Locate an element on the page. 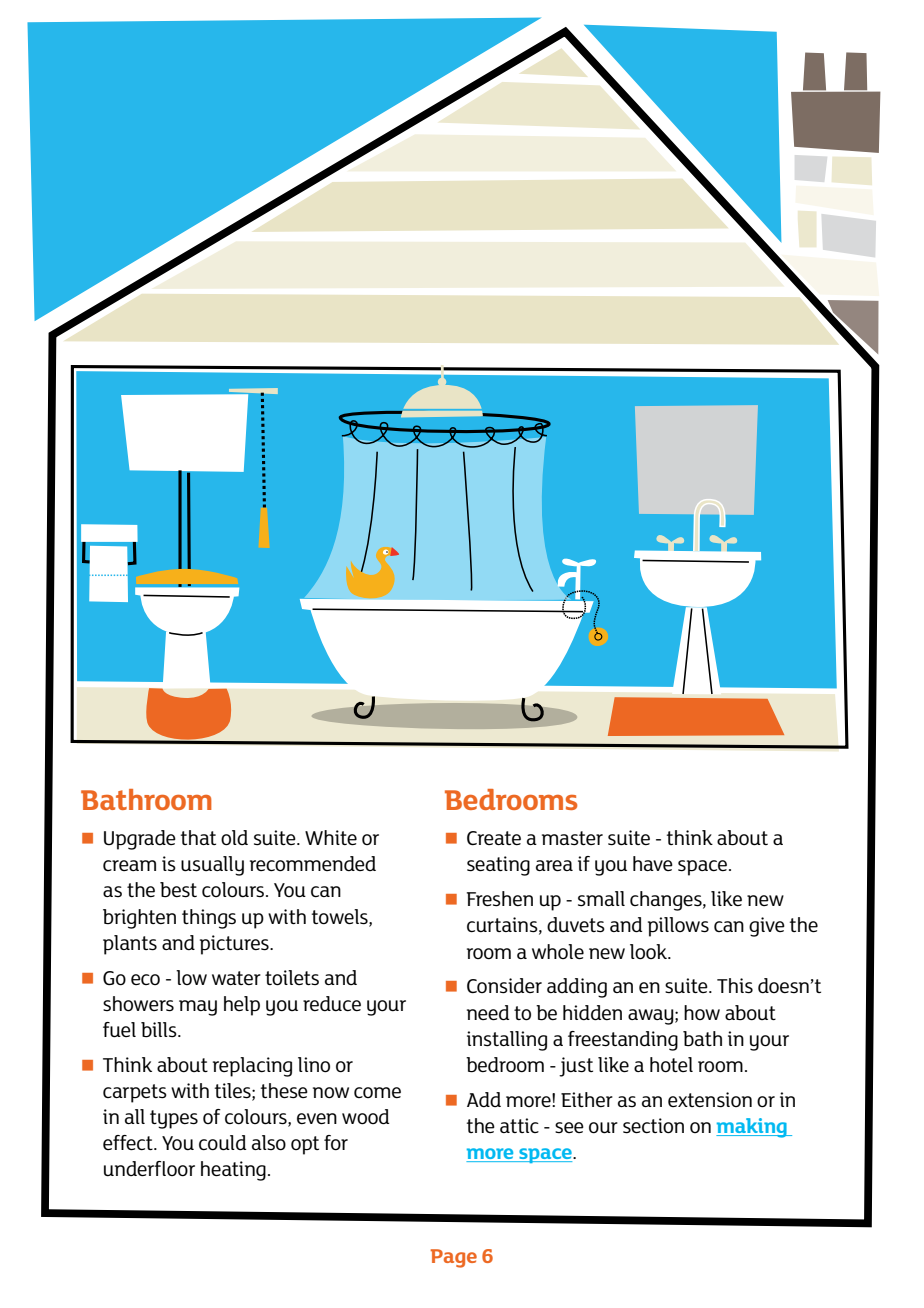  have is located at coordinates (653, 863).
